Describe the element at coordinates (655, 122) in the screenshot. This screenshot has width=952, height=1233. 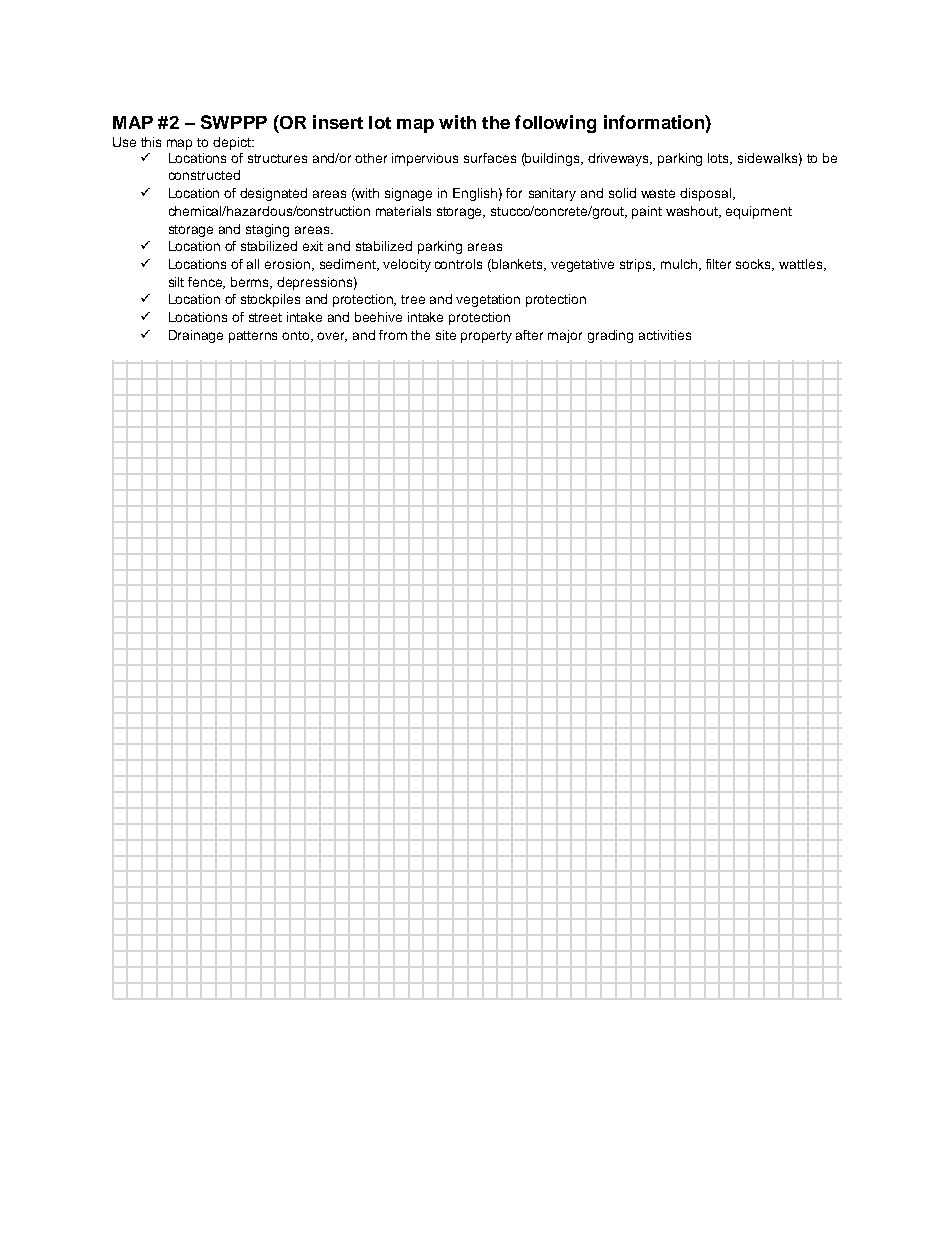
I see `information` at that location.
